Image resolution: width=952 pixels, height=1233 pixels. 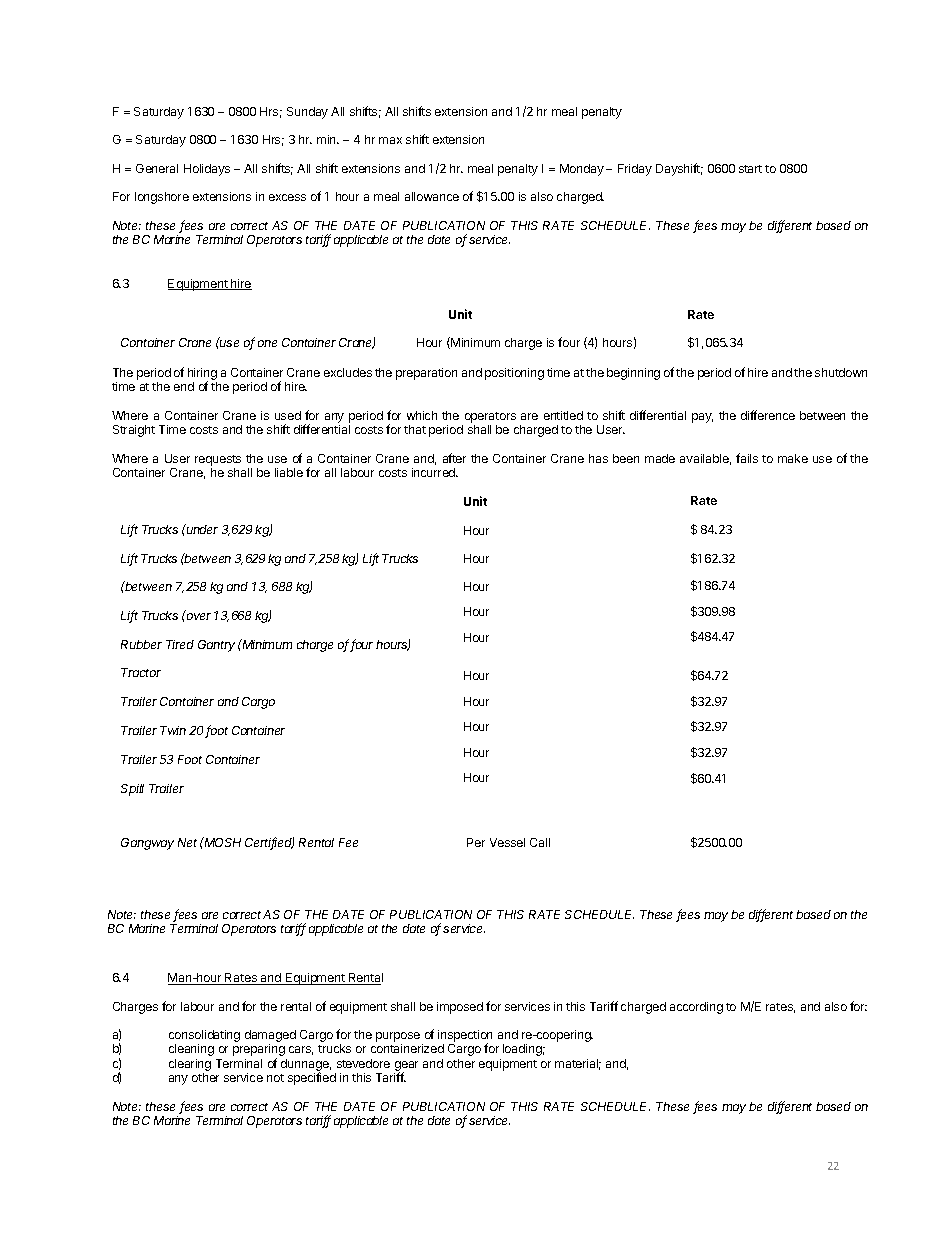 What do you see at coordinates (390, 140) in the document?
I see `max` at bounding box center [390, 140].
